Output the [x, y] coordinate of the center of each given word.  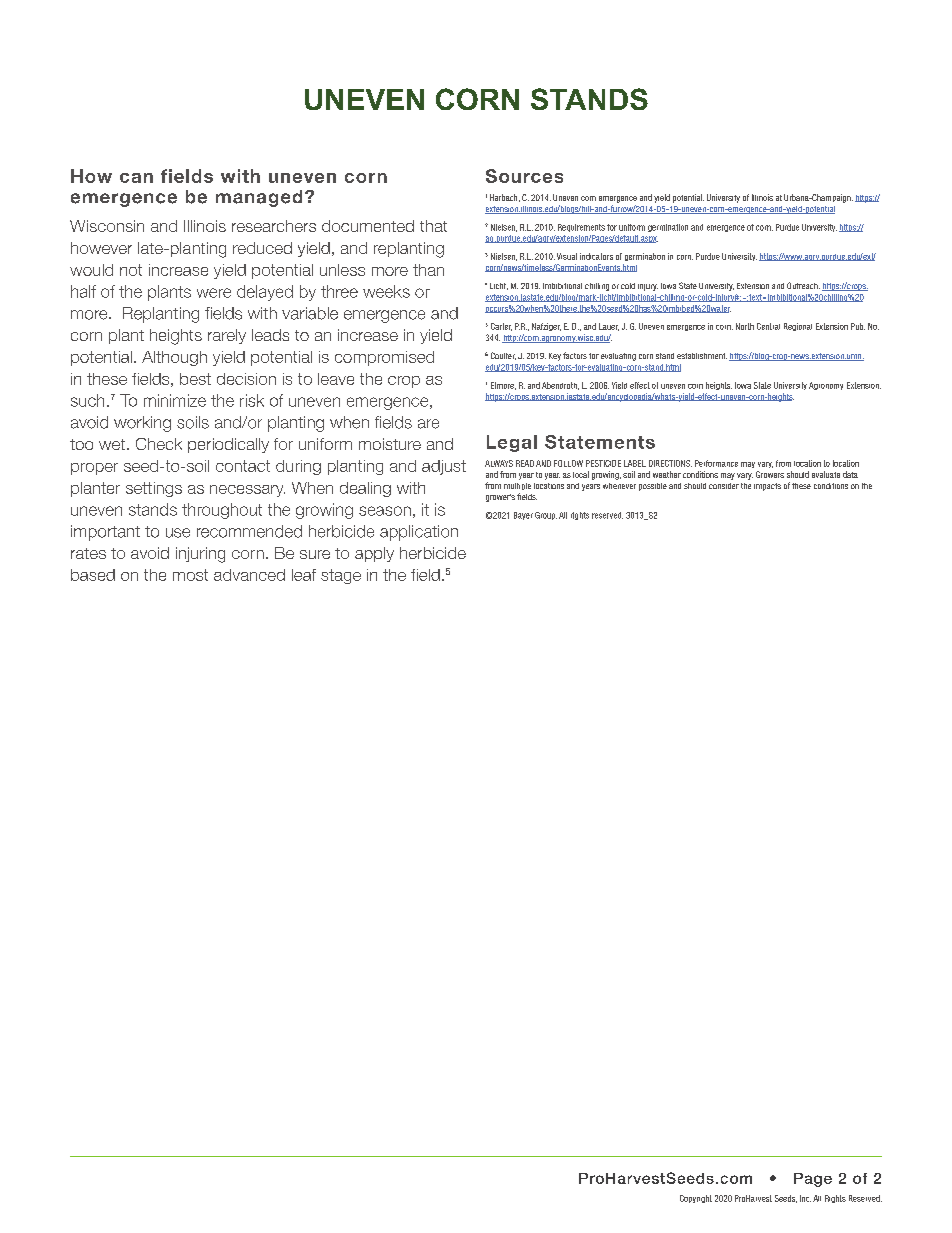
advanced [249, 575]
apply [374, 554]
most [190, 575]
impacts [767, 487]
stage [341, 576]
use [178, 533]
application [419, 533]
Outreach [803, 285]
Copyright [696, 1199]
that [433, 226]
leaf [304, 575]
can [136, 178]
